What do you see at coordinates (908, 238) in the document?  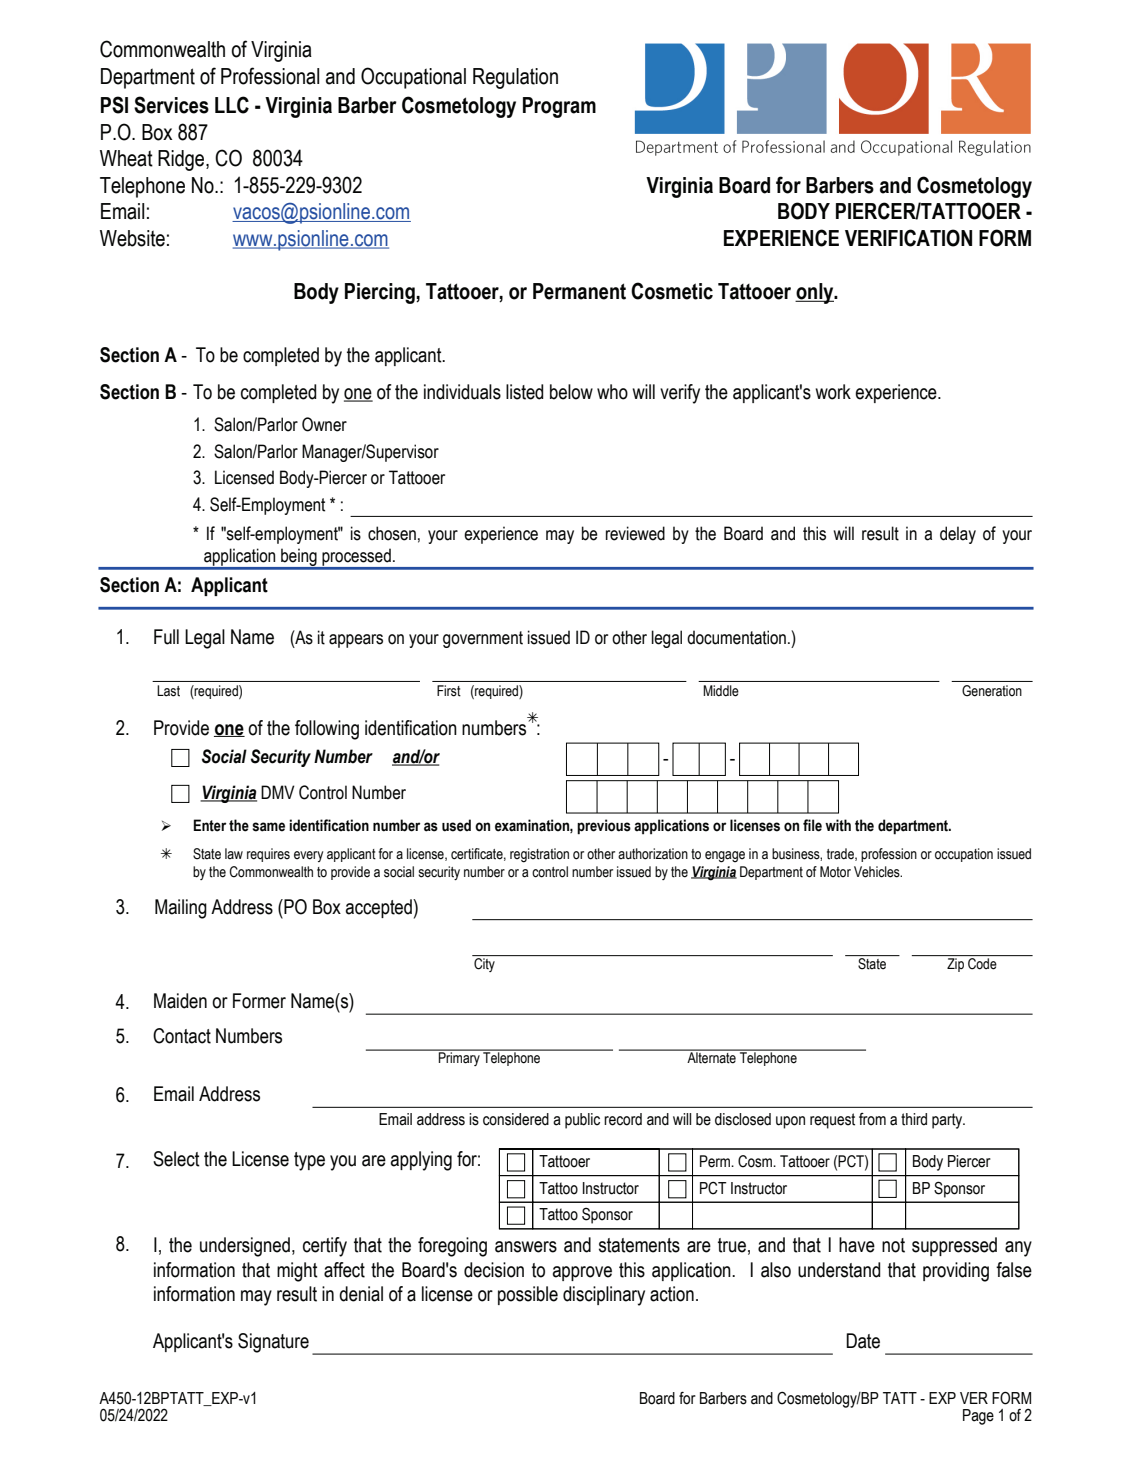 I see `VERIFICATION` at bounding box center [908, 238].
